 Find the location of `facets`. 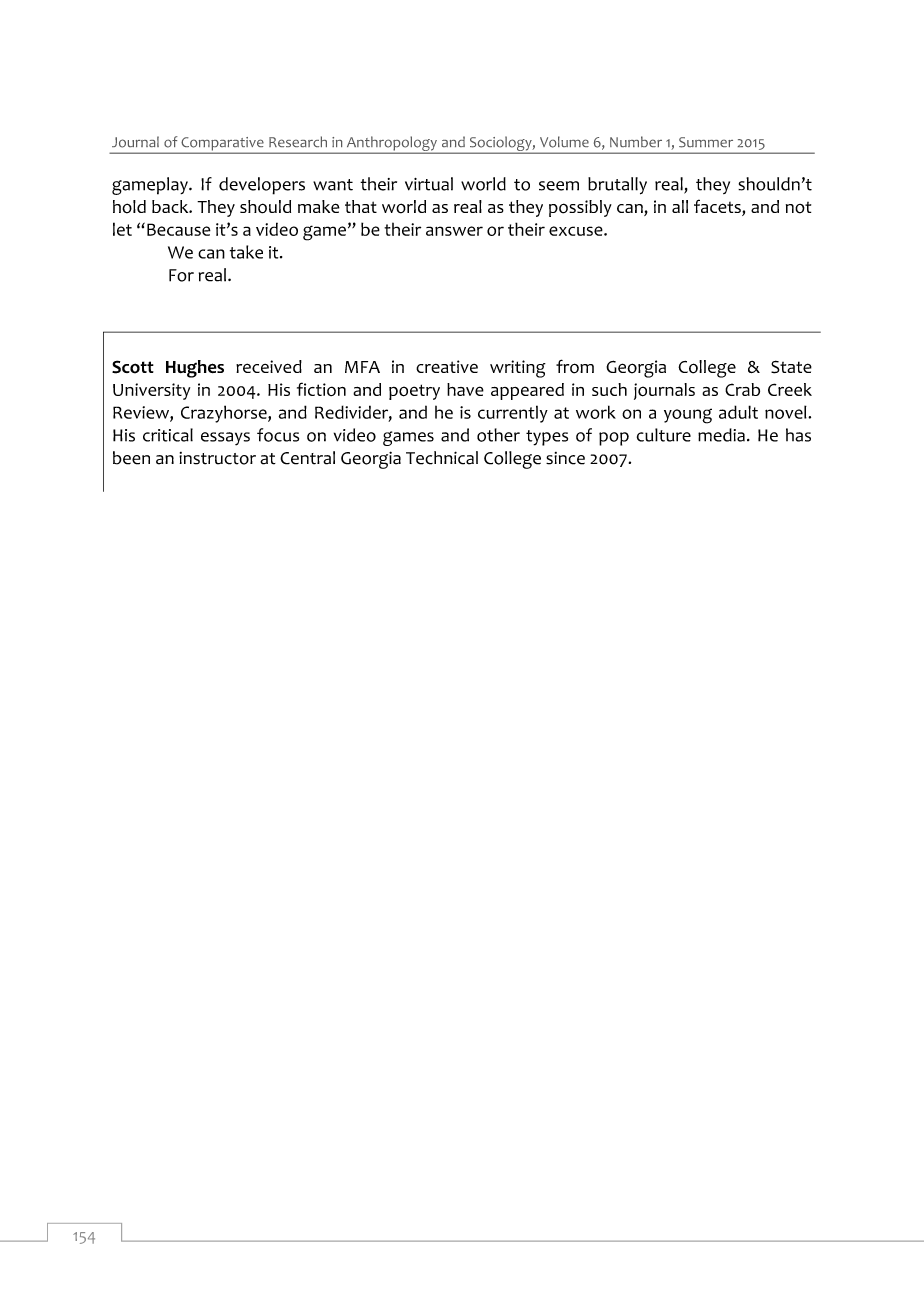

facets is located at coordinates (718, 207).
